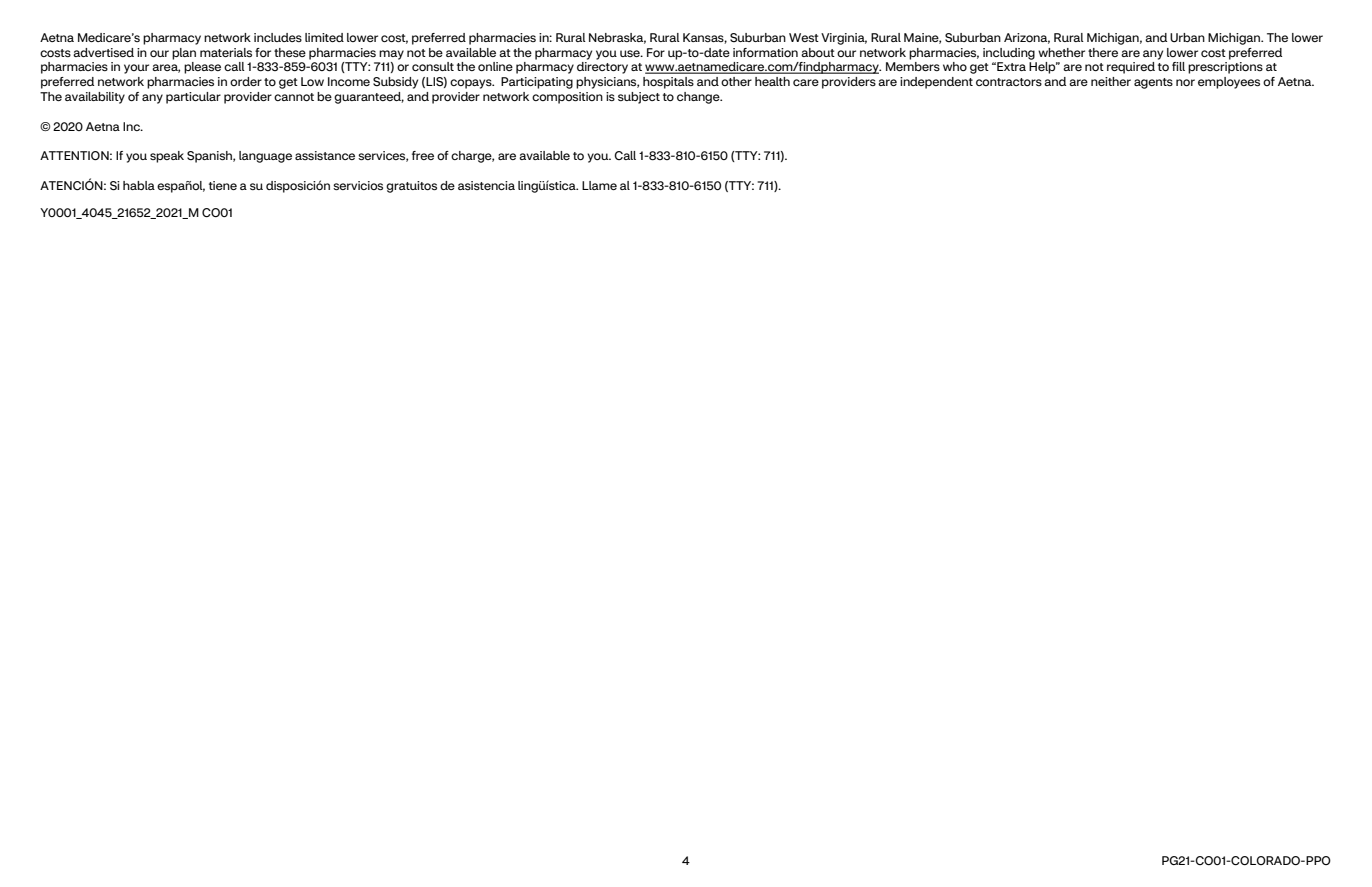 Image resolution: width=1372 pixels, height=887 pixels. I want to click on tiene, so click(223, 185).
